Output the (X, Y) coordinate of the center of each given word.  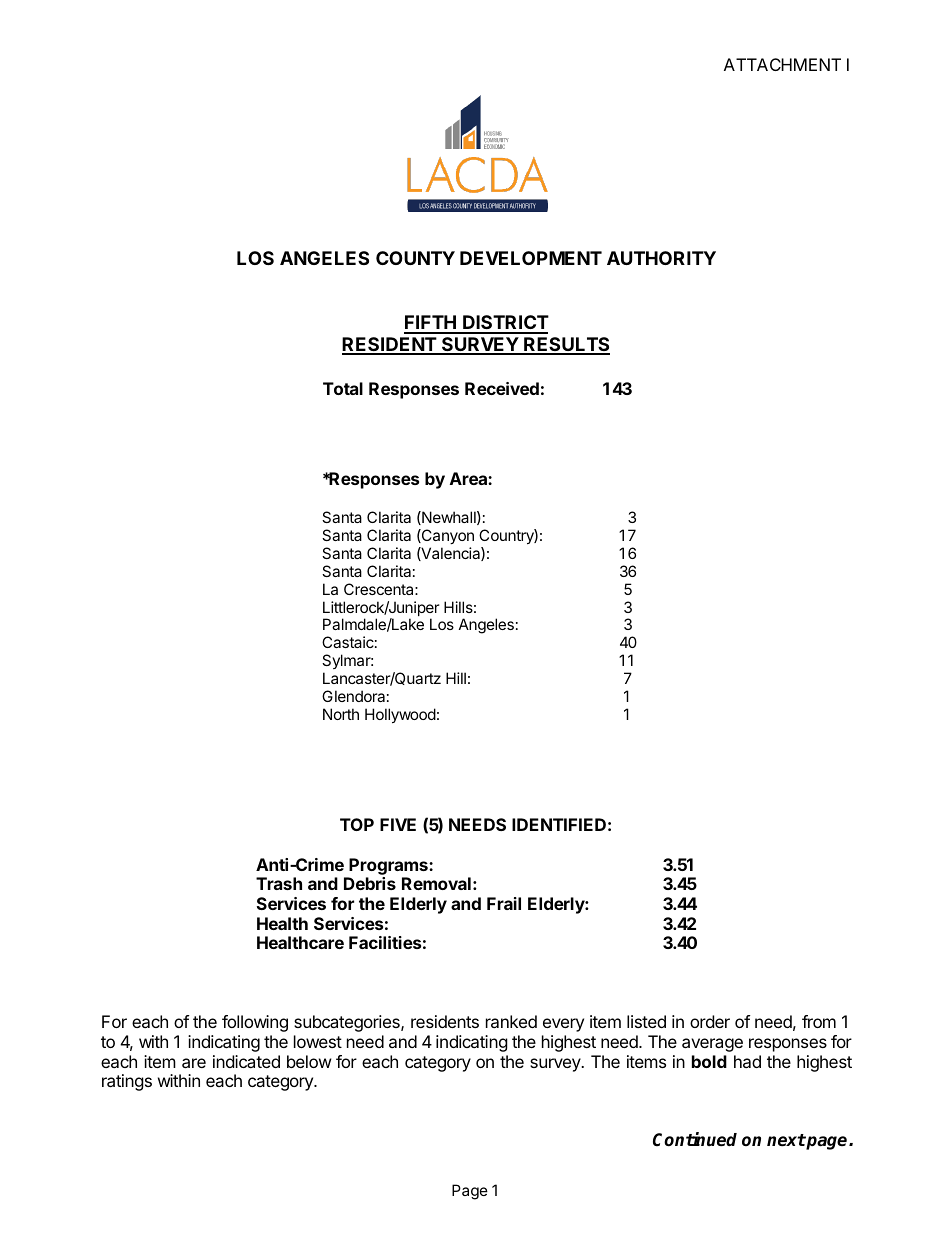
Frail (504, 903)
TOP (357, 824)
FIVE (398, 824)
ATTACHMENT (782, 64)
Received (502, 388)
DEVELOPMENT (531, 258)
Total (343, 388)
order (710, 1021)
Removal (436, 883)
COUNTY (415, 258)
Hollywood (400, 715)
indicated (246, 1061)
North (341, 714)
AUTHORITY (661, 258)
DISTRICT (505, 324)
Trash (279, 883)
